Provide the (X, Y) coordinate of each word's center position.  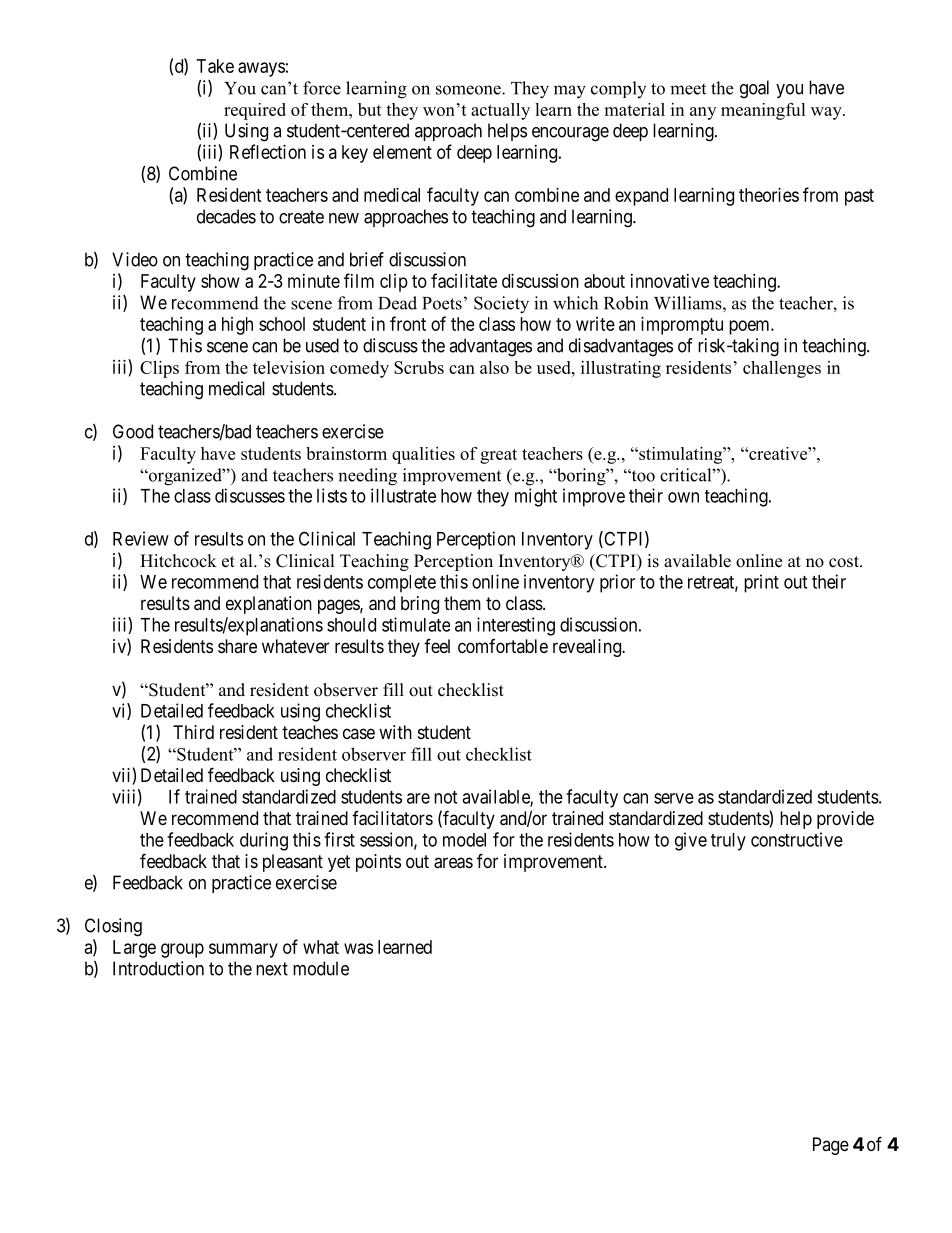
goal (754, 89)
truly (728, 842)
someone (469, 90)
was (358, 948)
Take (215, 66)
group (182, 950)
